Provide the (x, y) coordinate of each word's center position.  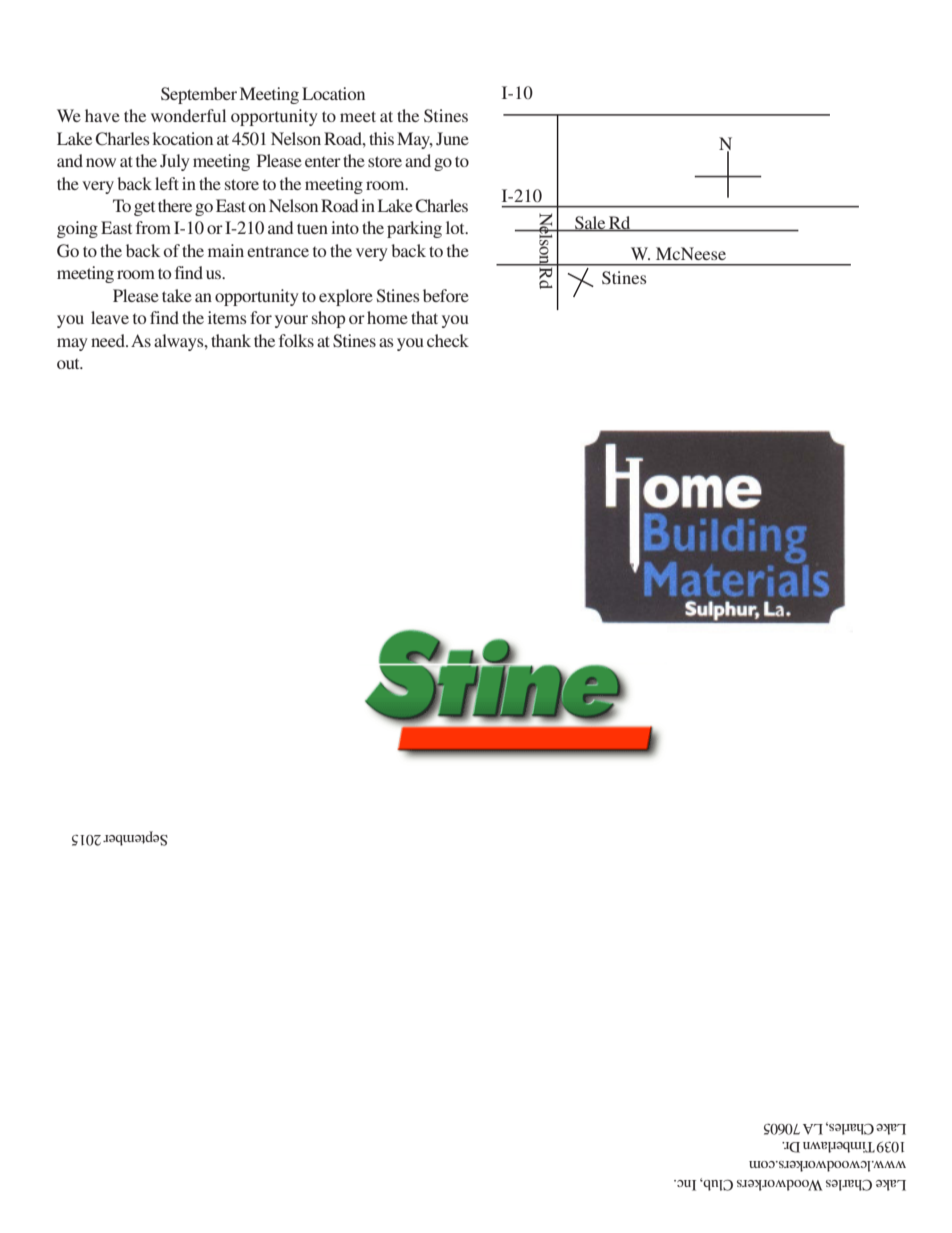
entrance (278, 251)
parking (414, 229)
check (448, 340)
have (102, 115)
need (109, 340)
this (381, 138)
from (153, 227)
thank (231, 340)
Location (333, 93)
